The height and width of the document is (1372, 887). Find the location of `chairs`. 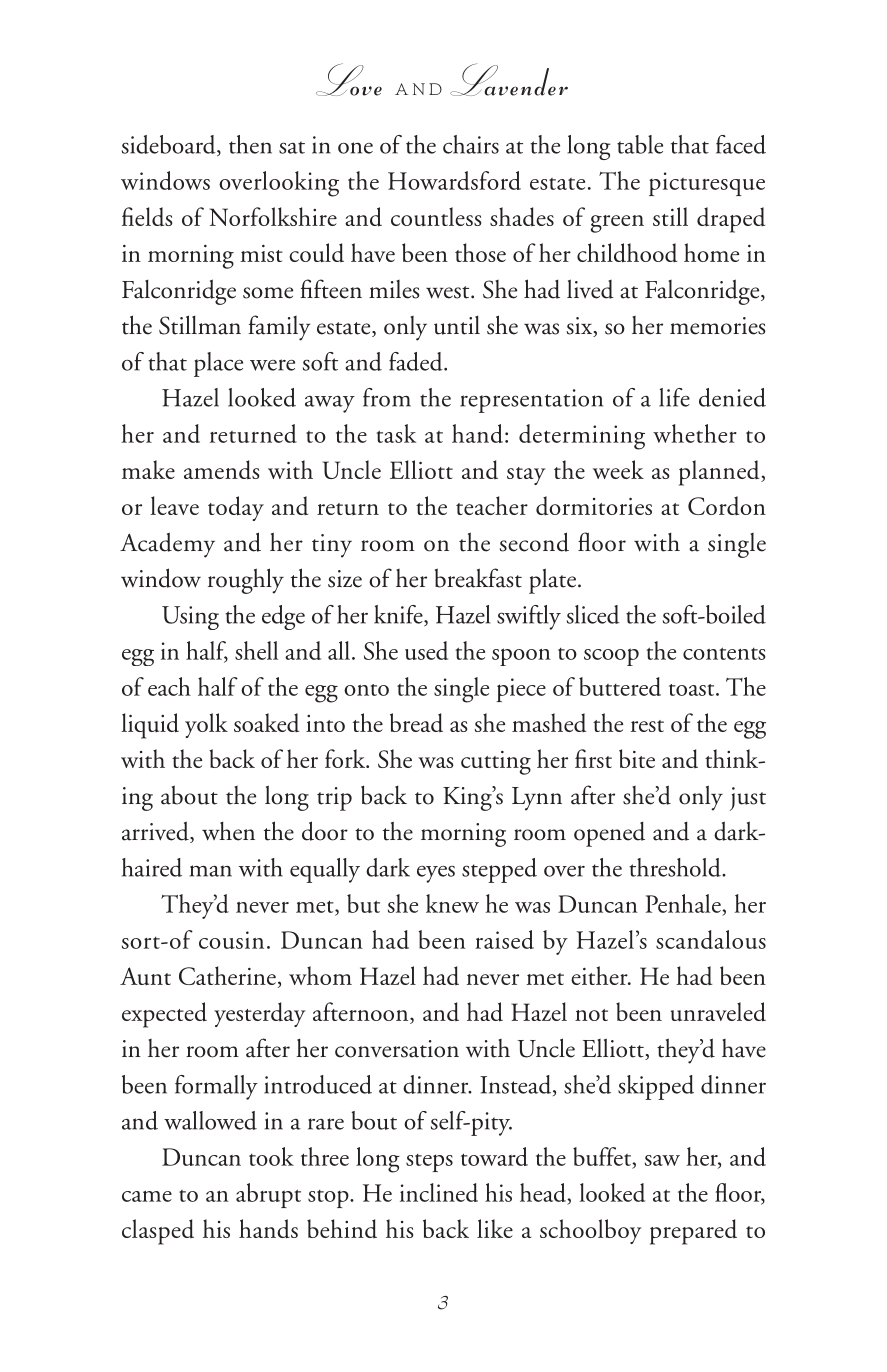

chairs is located at coordinates (471, 144).
